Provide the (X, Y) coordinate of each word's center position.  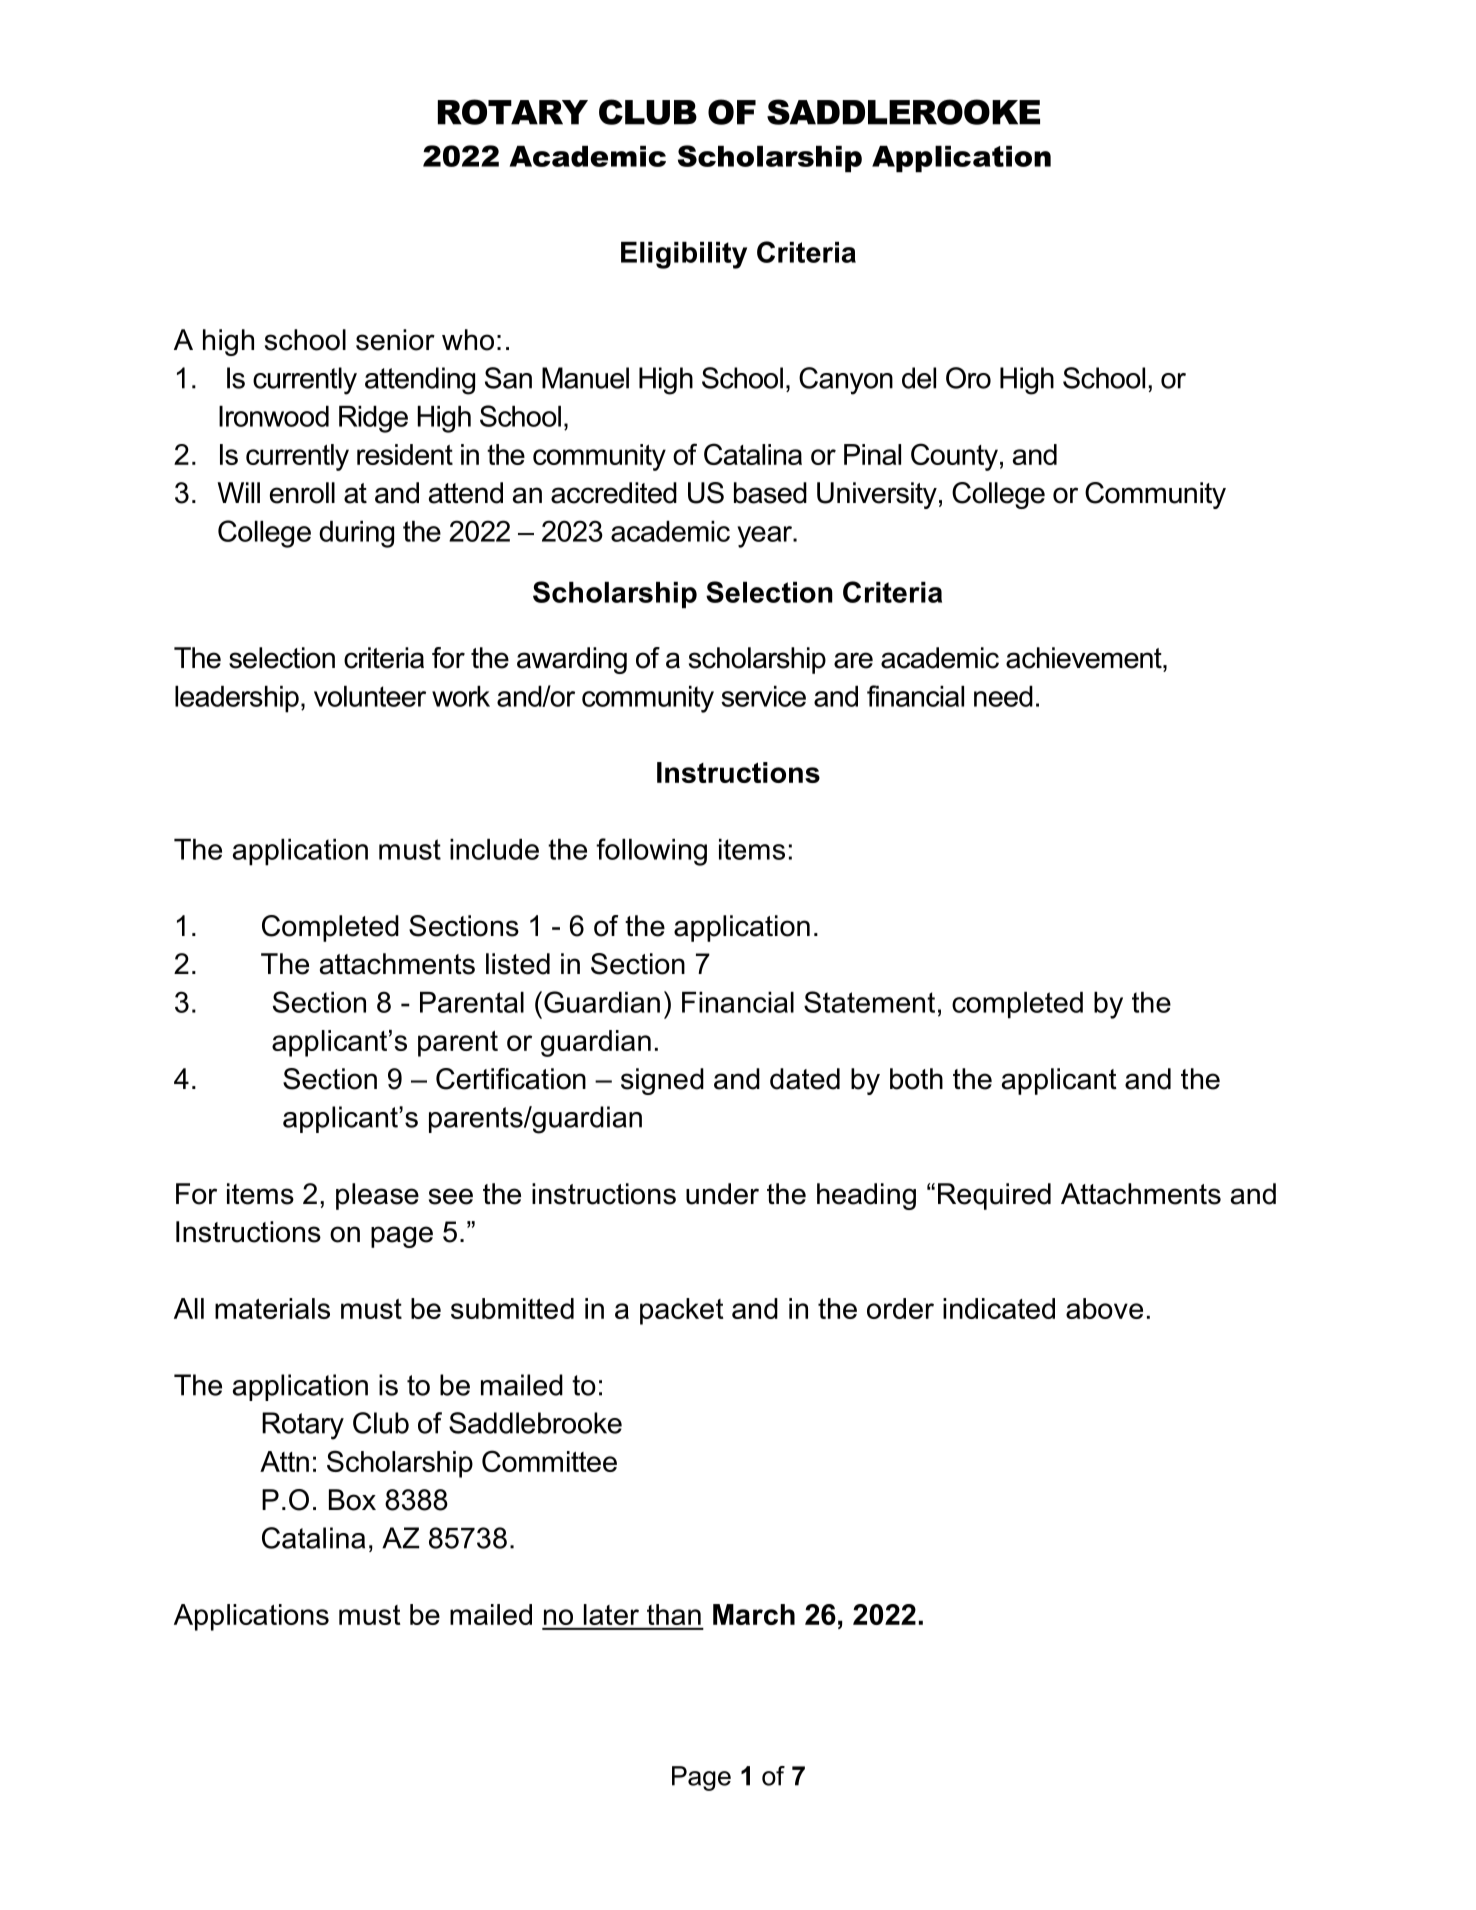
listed (518, 964)
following (651, 852)
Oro (968, 378)
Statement (869, 1002)
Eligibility (684, 255)
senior (395, 340)
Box (352, 1500)
